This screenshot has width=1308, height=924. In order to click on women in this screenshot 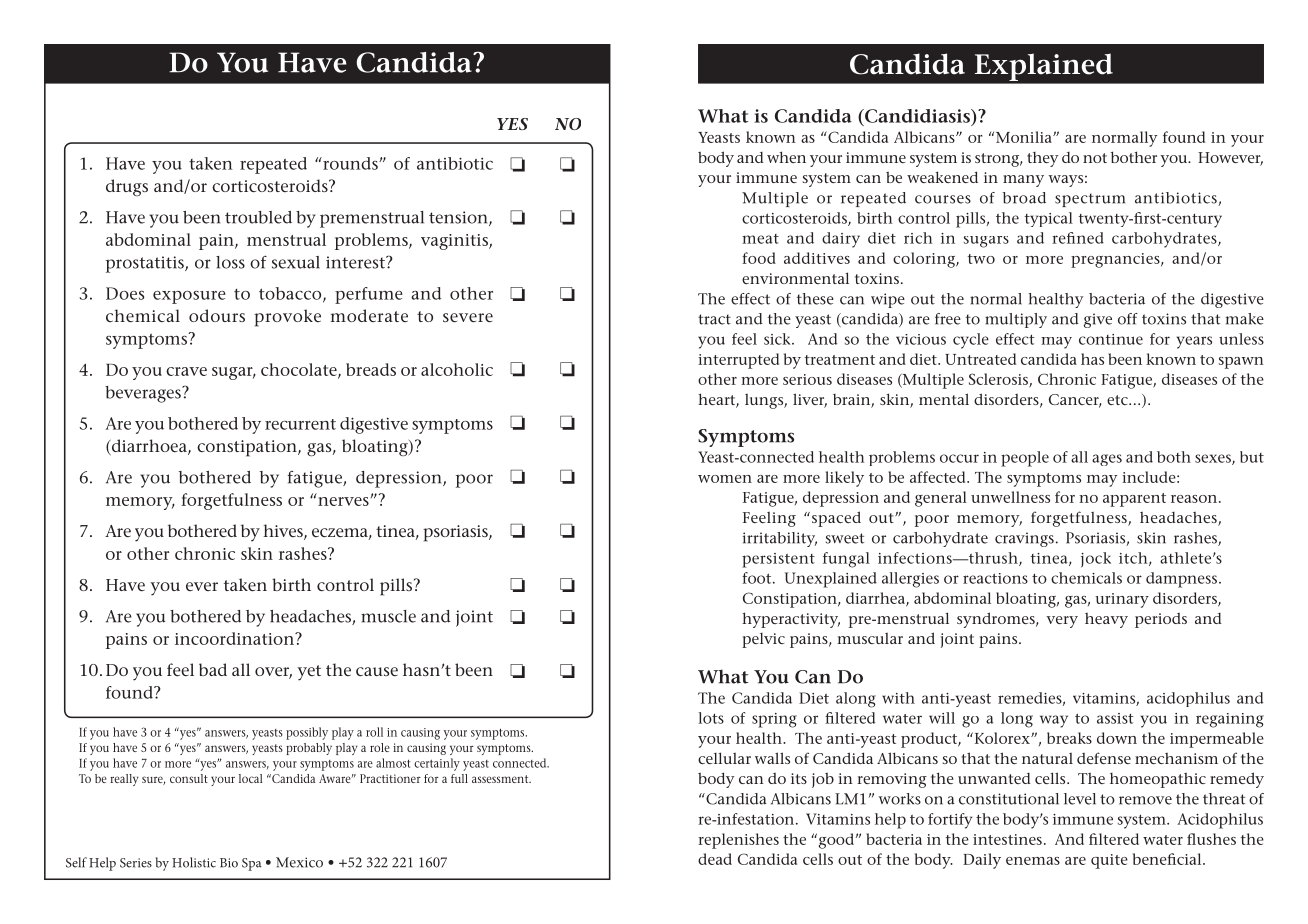, I will do `click(725, 479)`.
